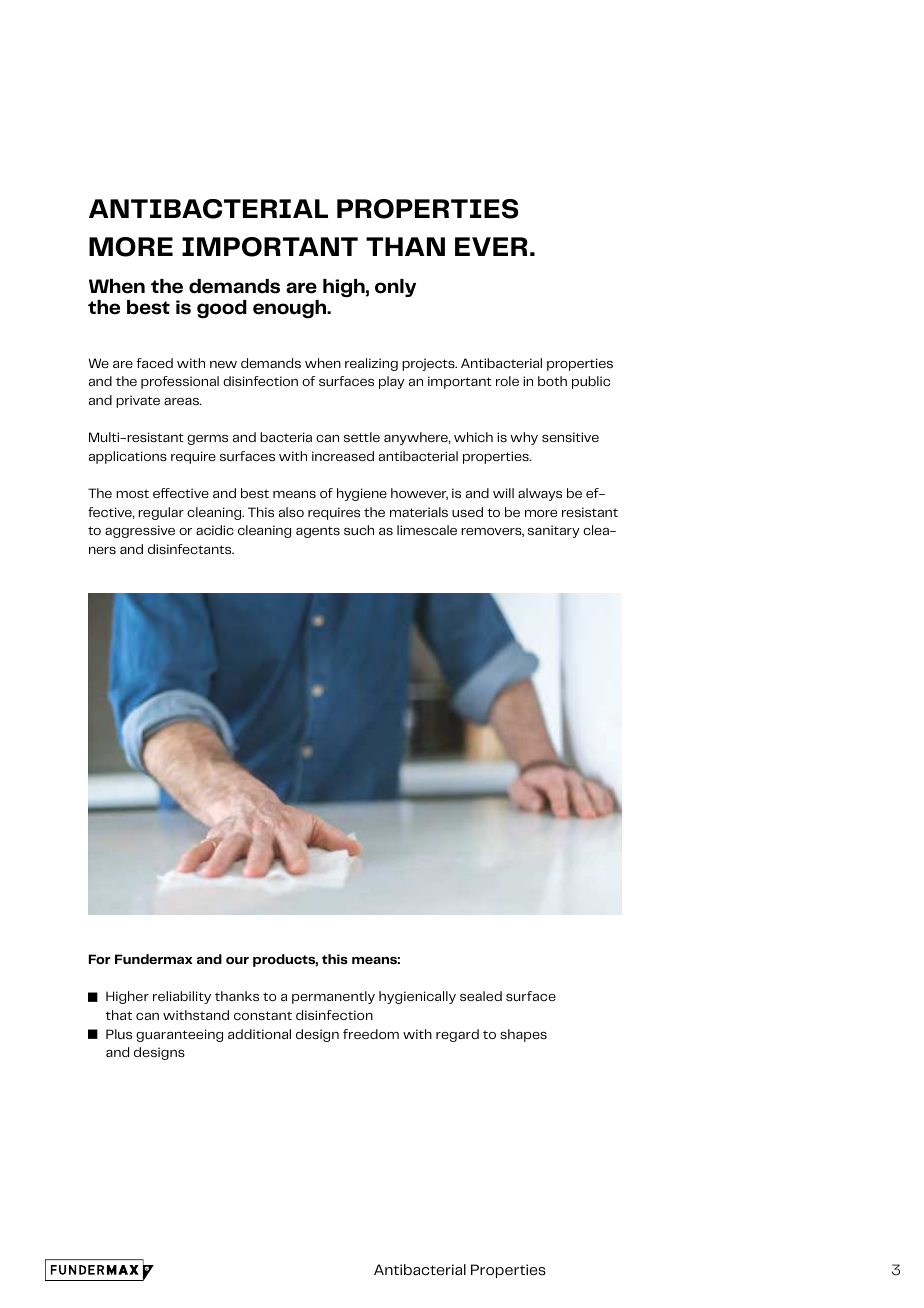 Image resolution: width=924 pixels, height=1308 pixels. I want to click on good, so click(222, 309).
